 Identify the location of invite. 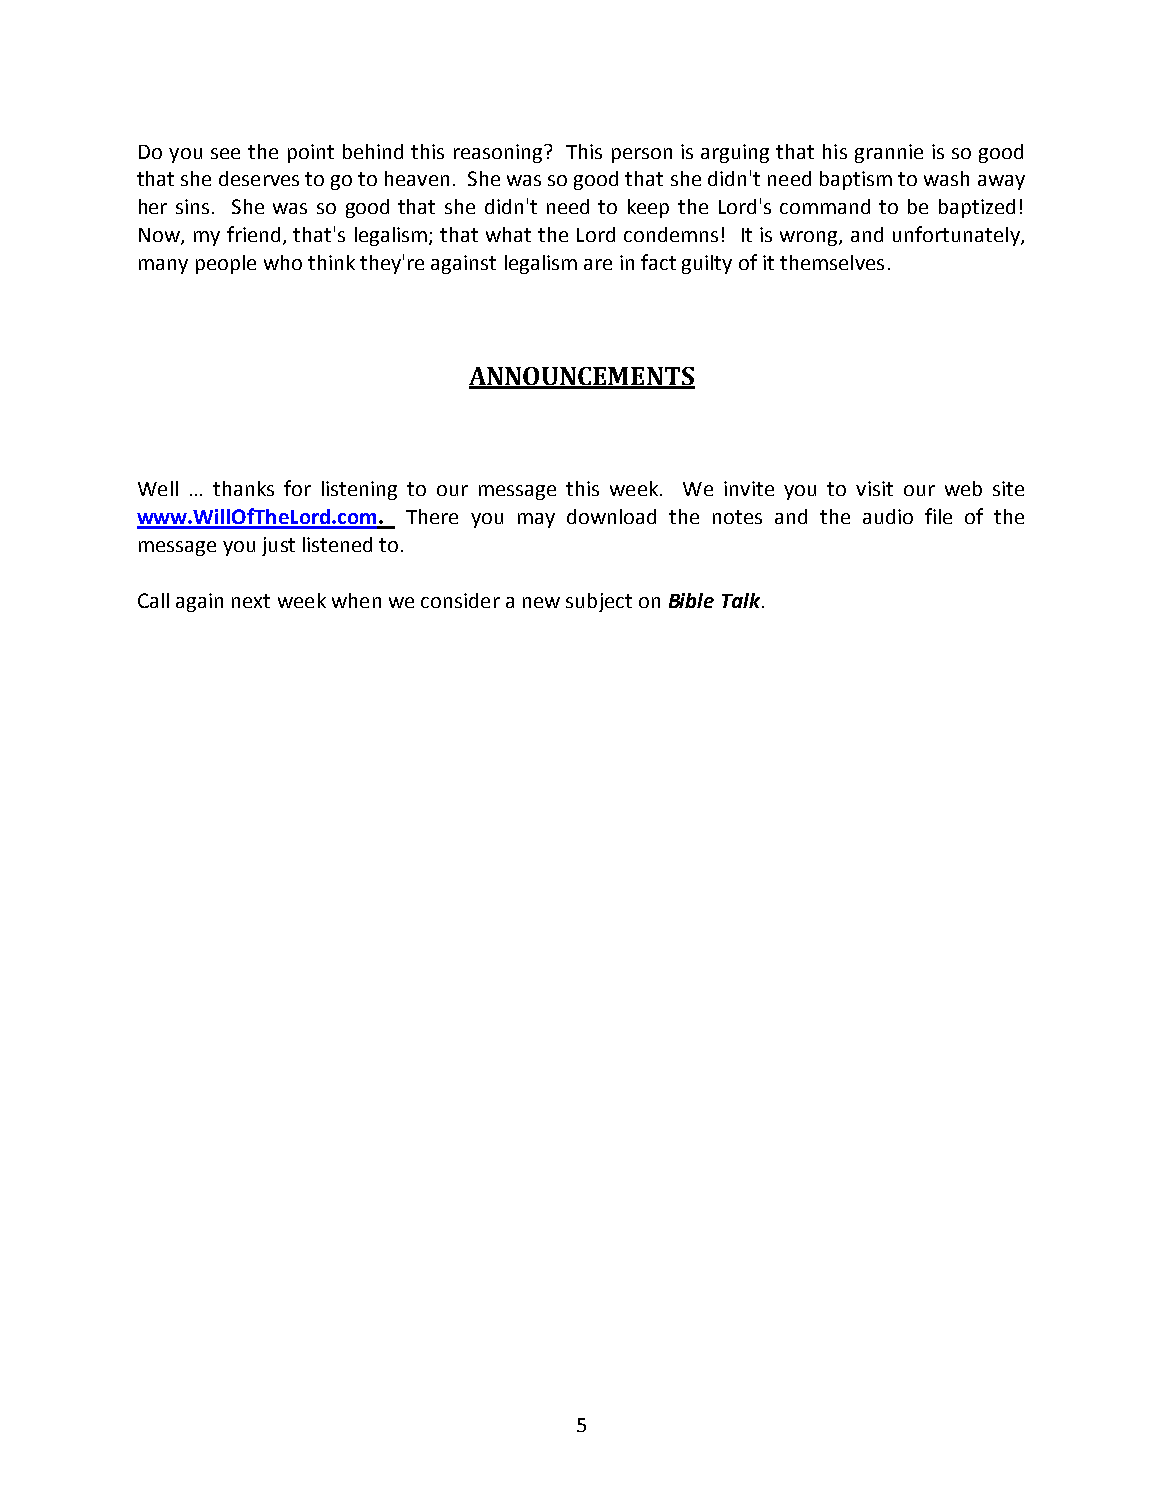
(749, 488).
